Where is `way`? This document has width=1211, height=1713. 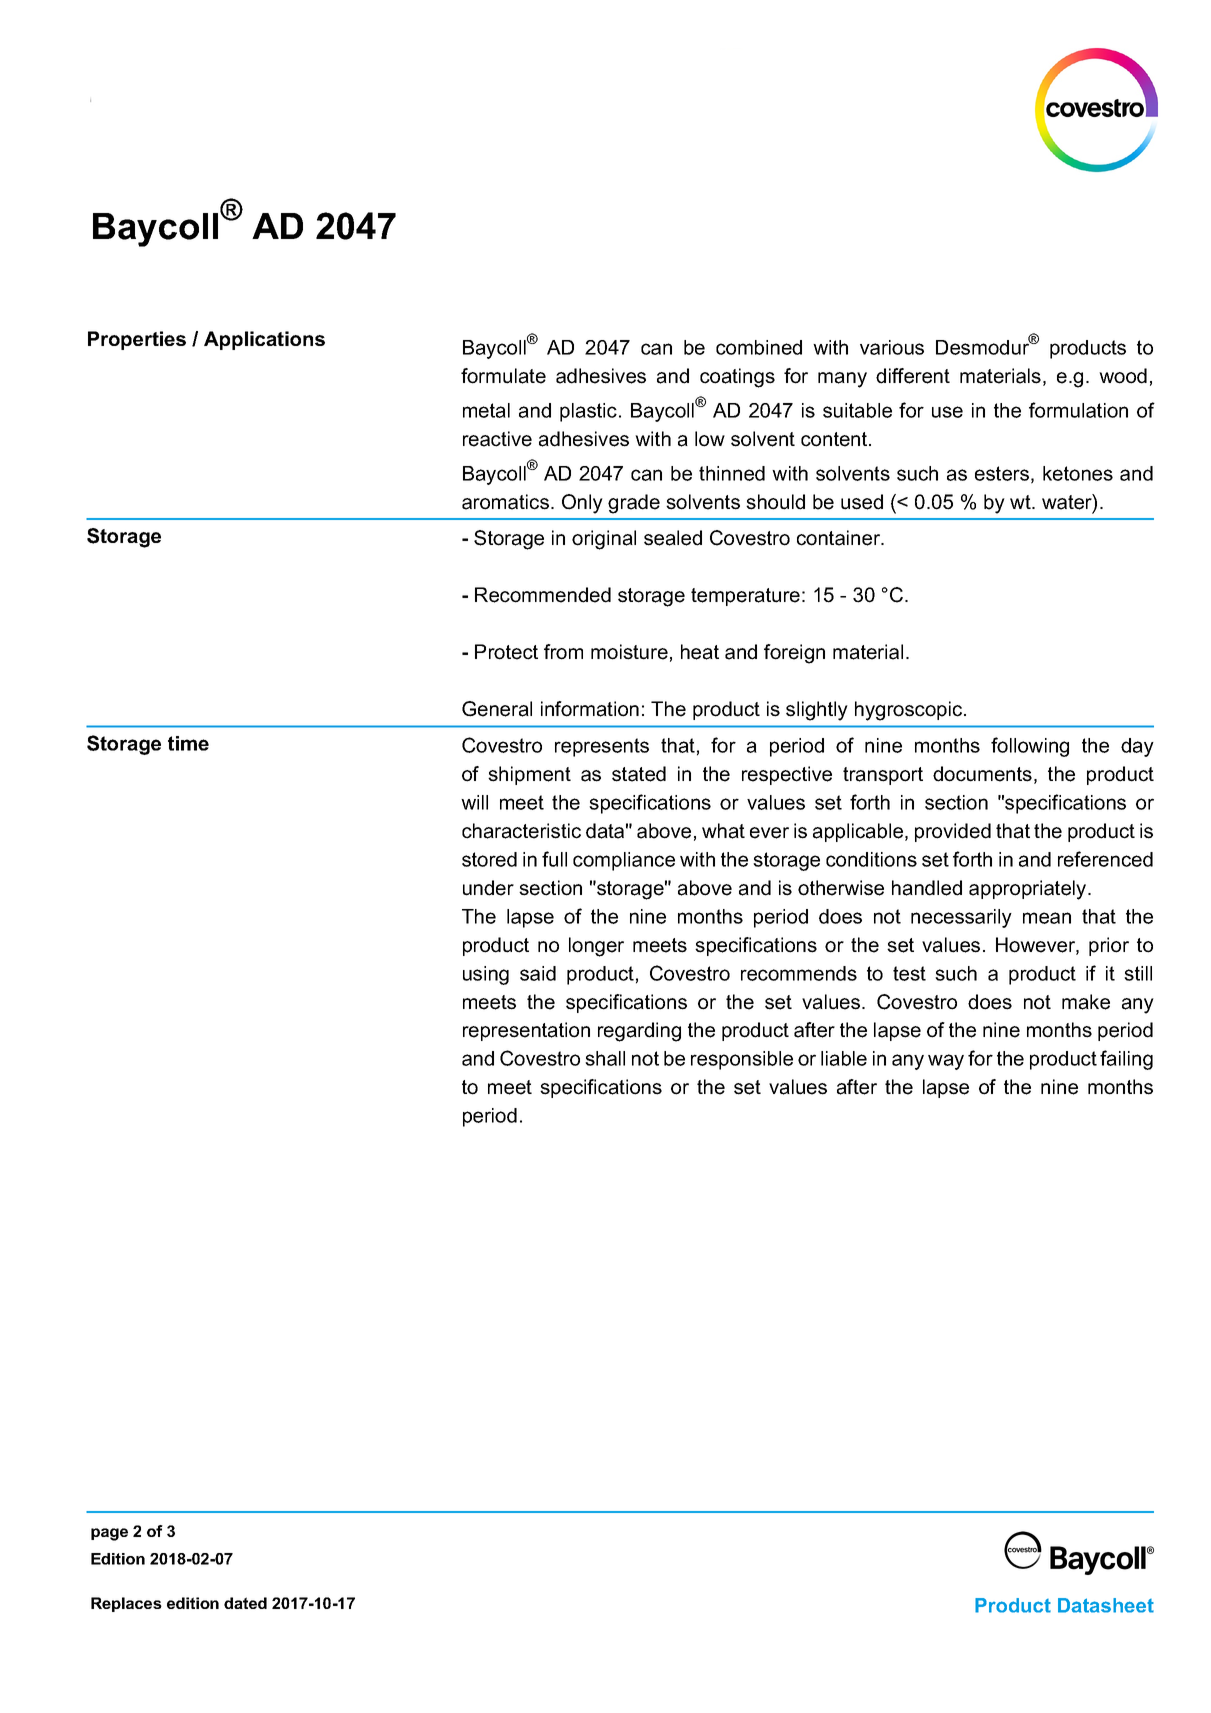
way is located at coordinates (946, 1062).
